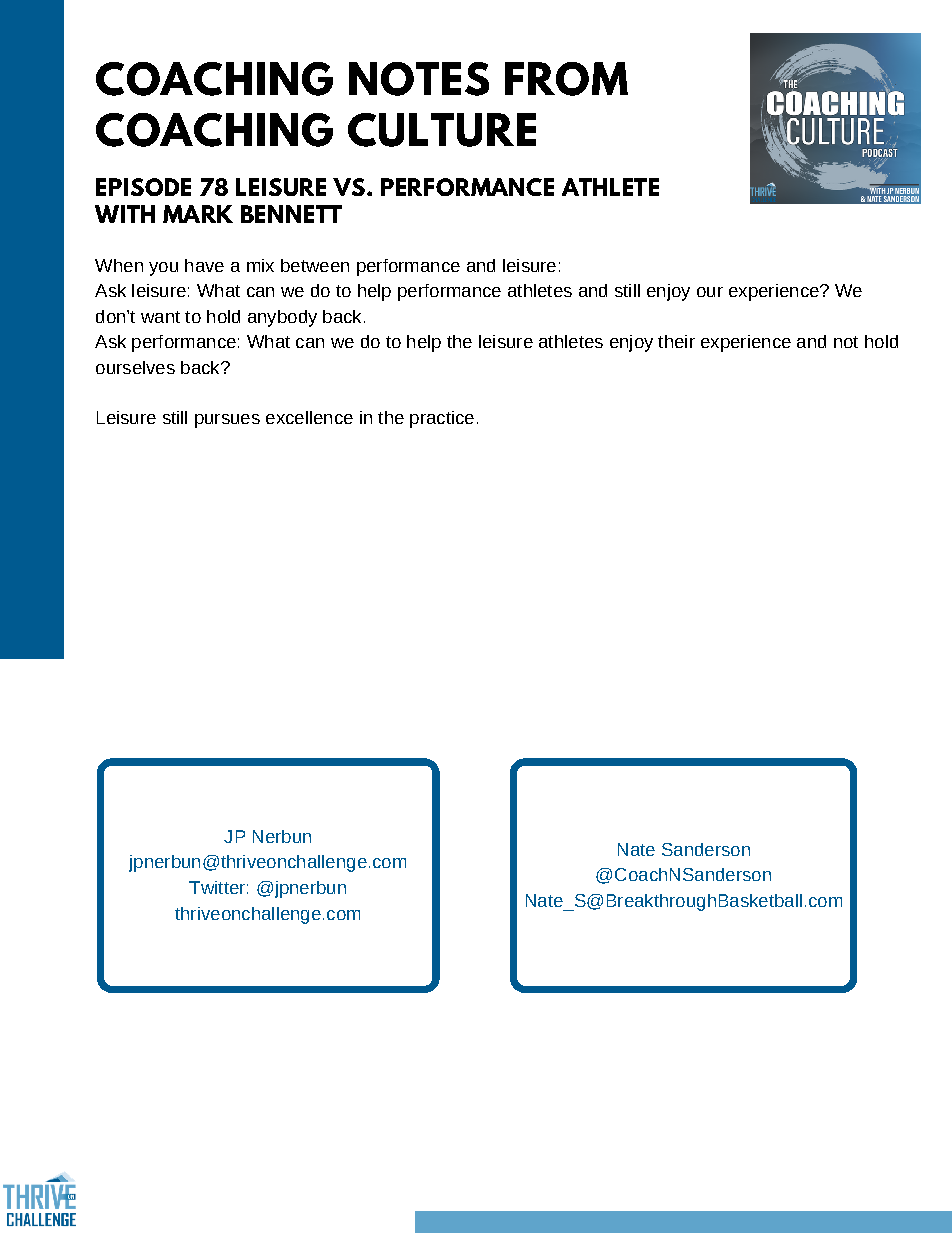  I want to click on mix, so click(260, 265).
